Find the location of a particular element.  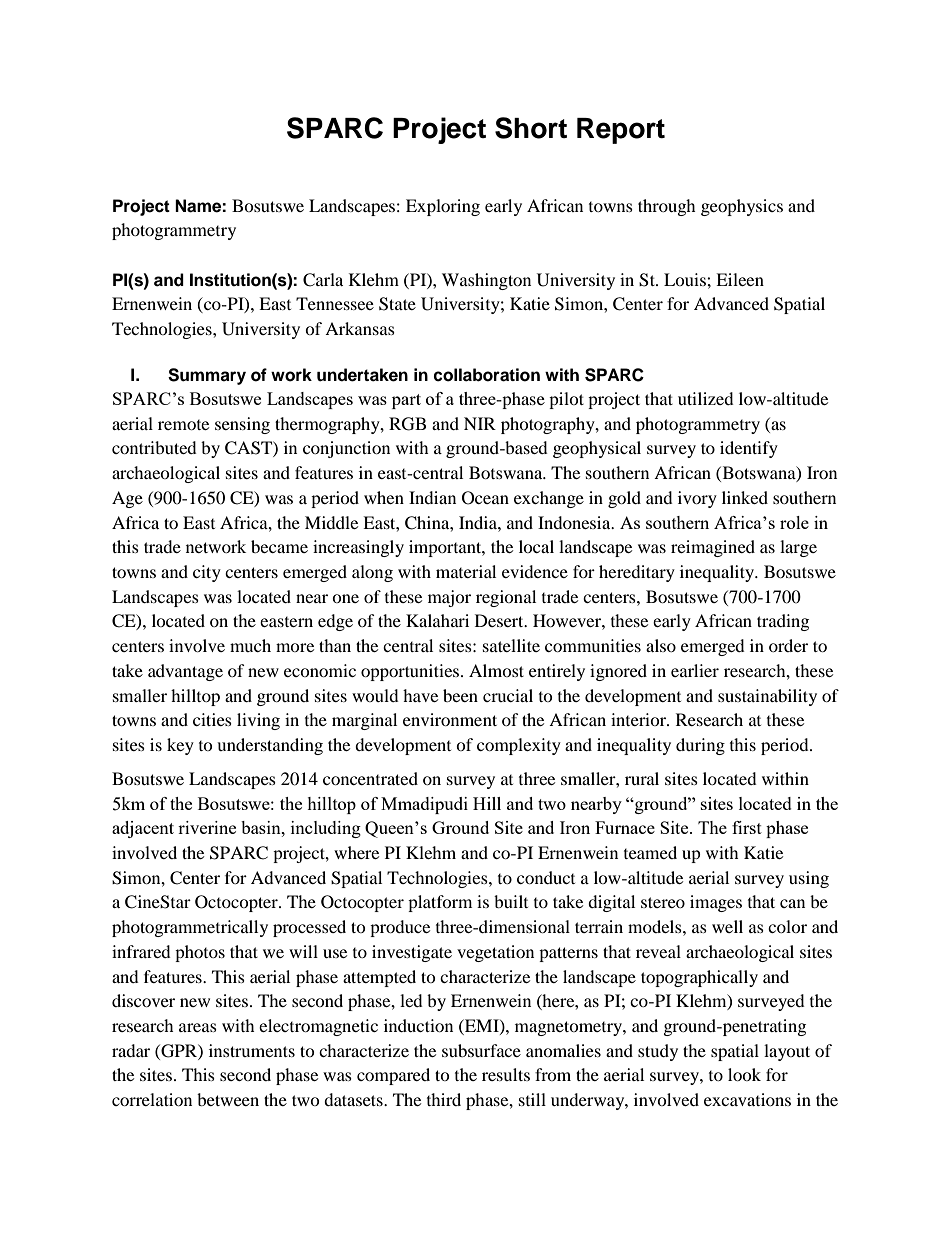

geophysics is located at coordinates (742, 207).
